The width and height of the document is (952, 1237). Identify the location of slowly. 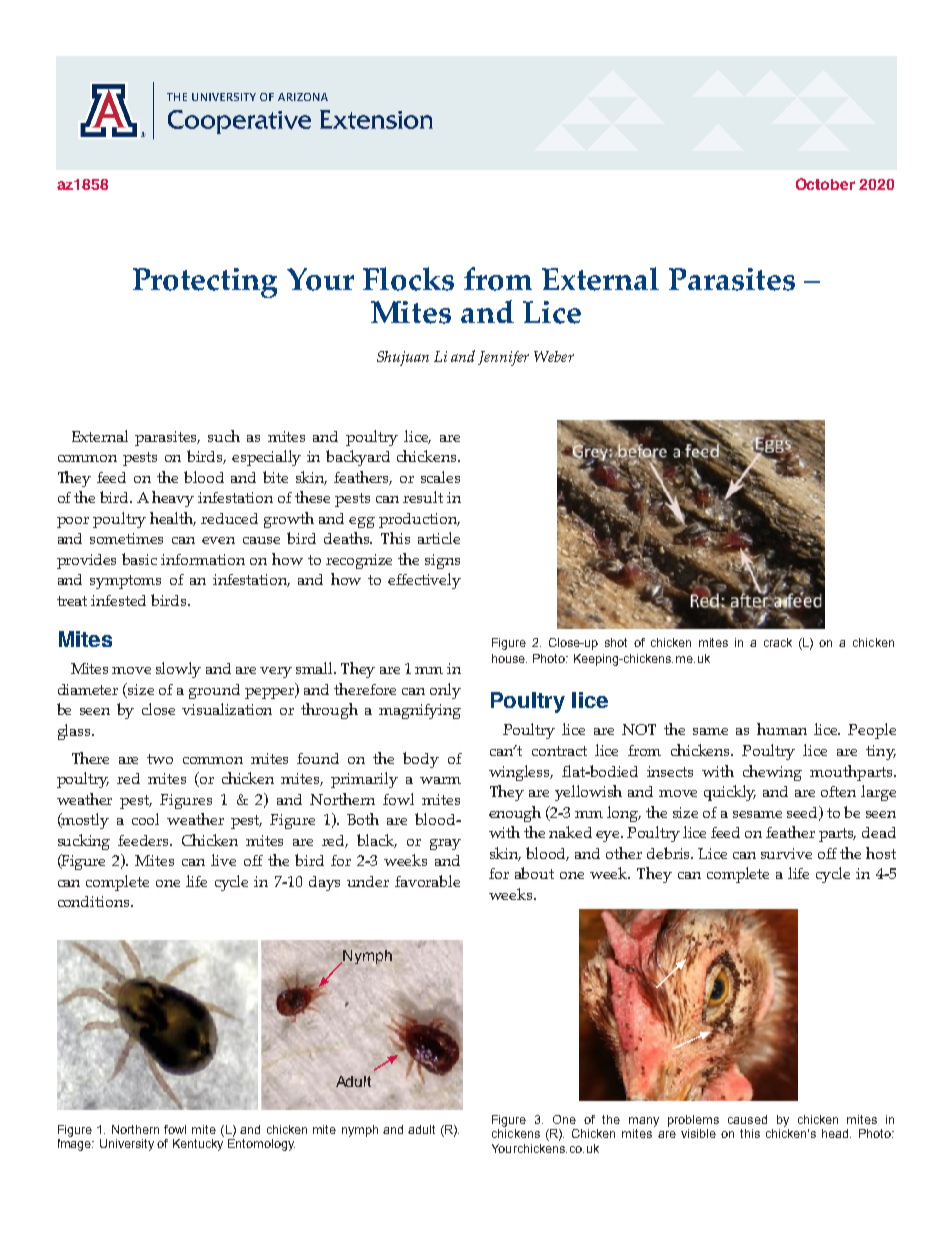
(178, 670).
